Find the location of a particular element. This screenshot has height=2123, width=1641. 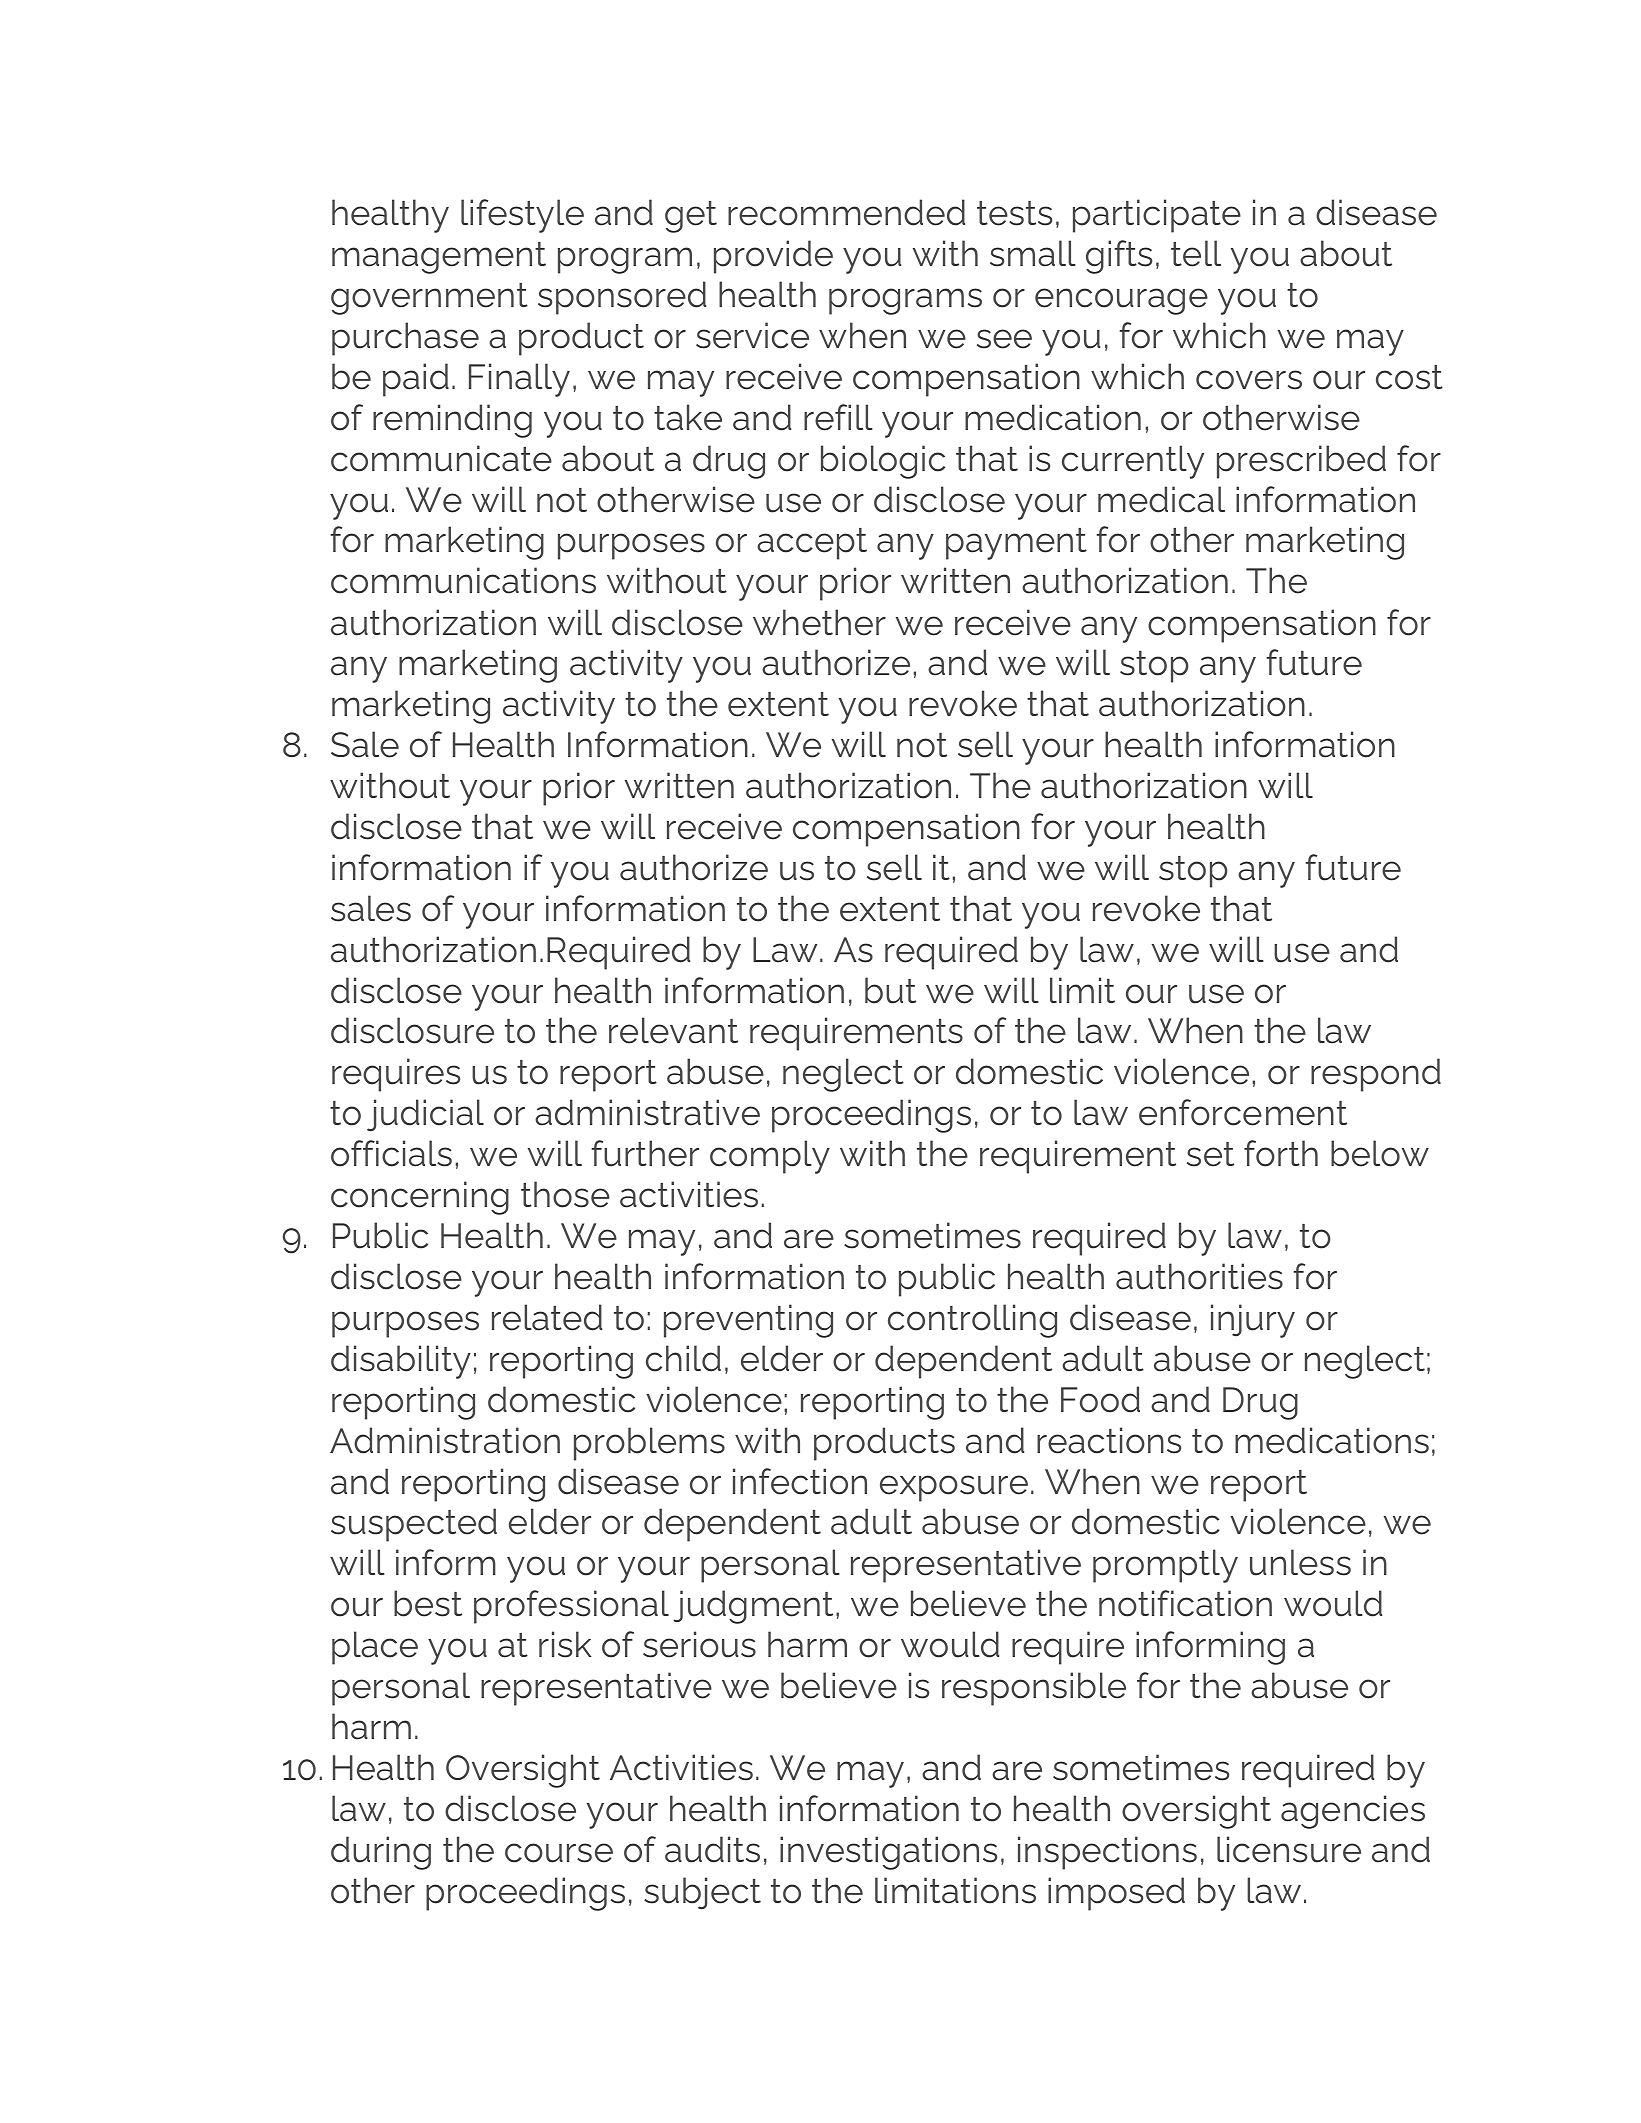

investigations is located at coordinates (888, 1853).
